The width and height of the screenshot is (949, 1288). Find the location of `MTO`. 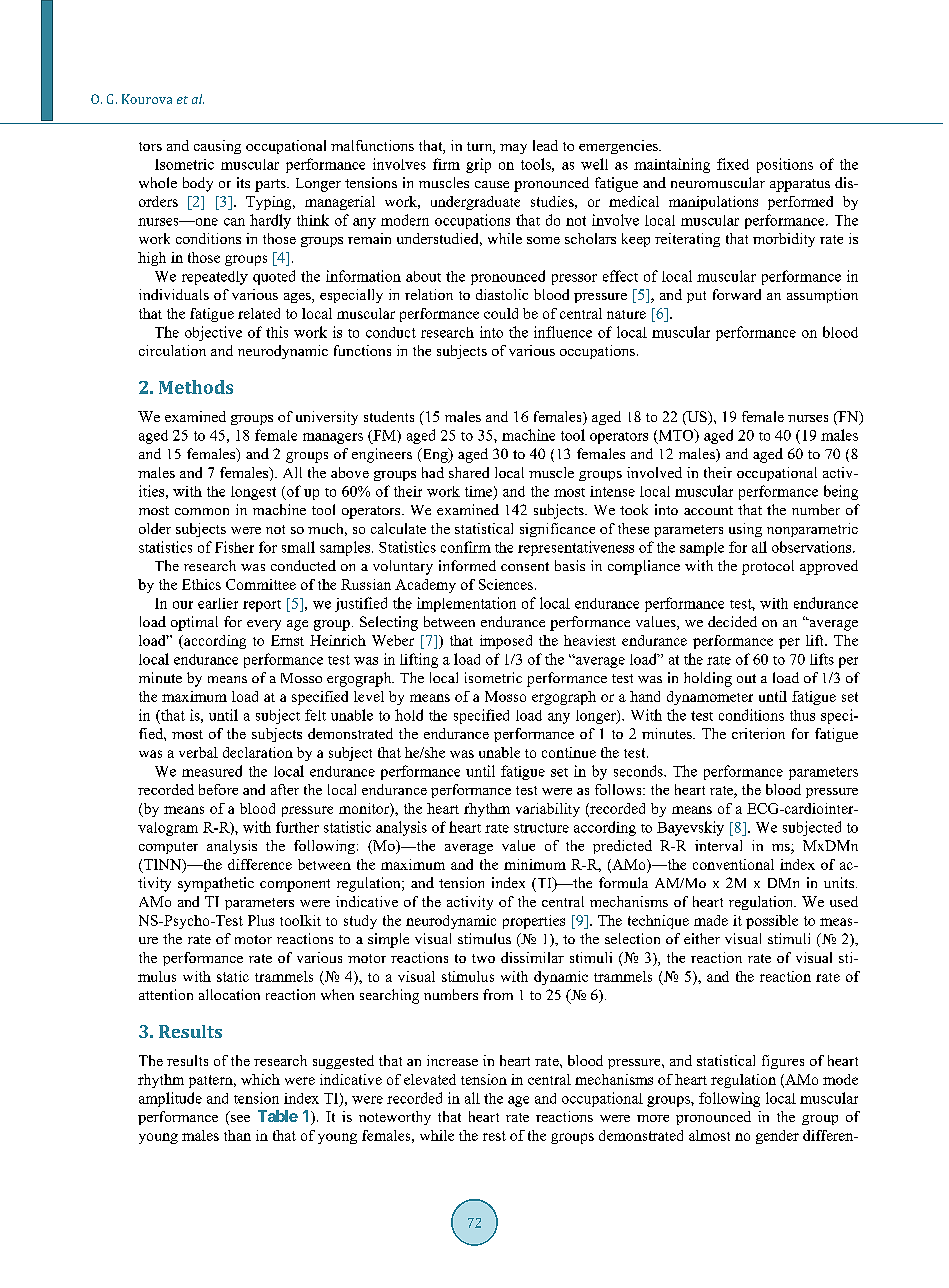

MTO is located at coordinates (676, 436).
